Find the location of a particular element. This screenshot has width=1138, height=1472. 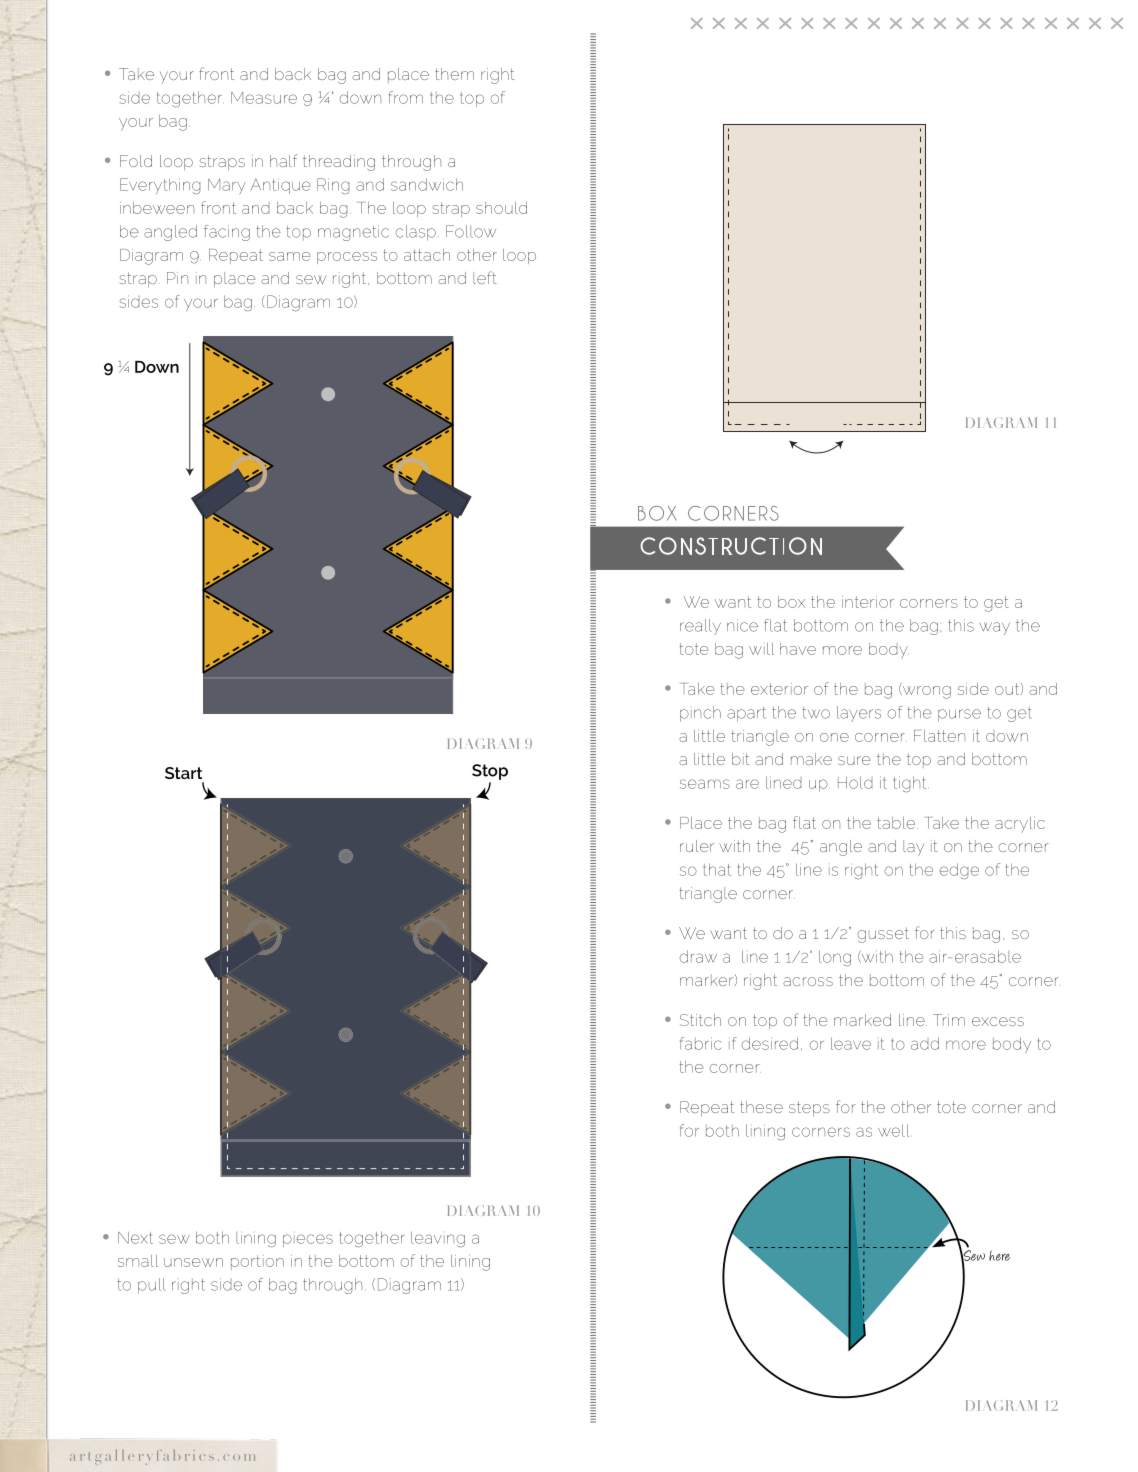

half is located at coordinates (283, 160).
